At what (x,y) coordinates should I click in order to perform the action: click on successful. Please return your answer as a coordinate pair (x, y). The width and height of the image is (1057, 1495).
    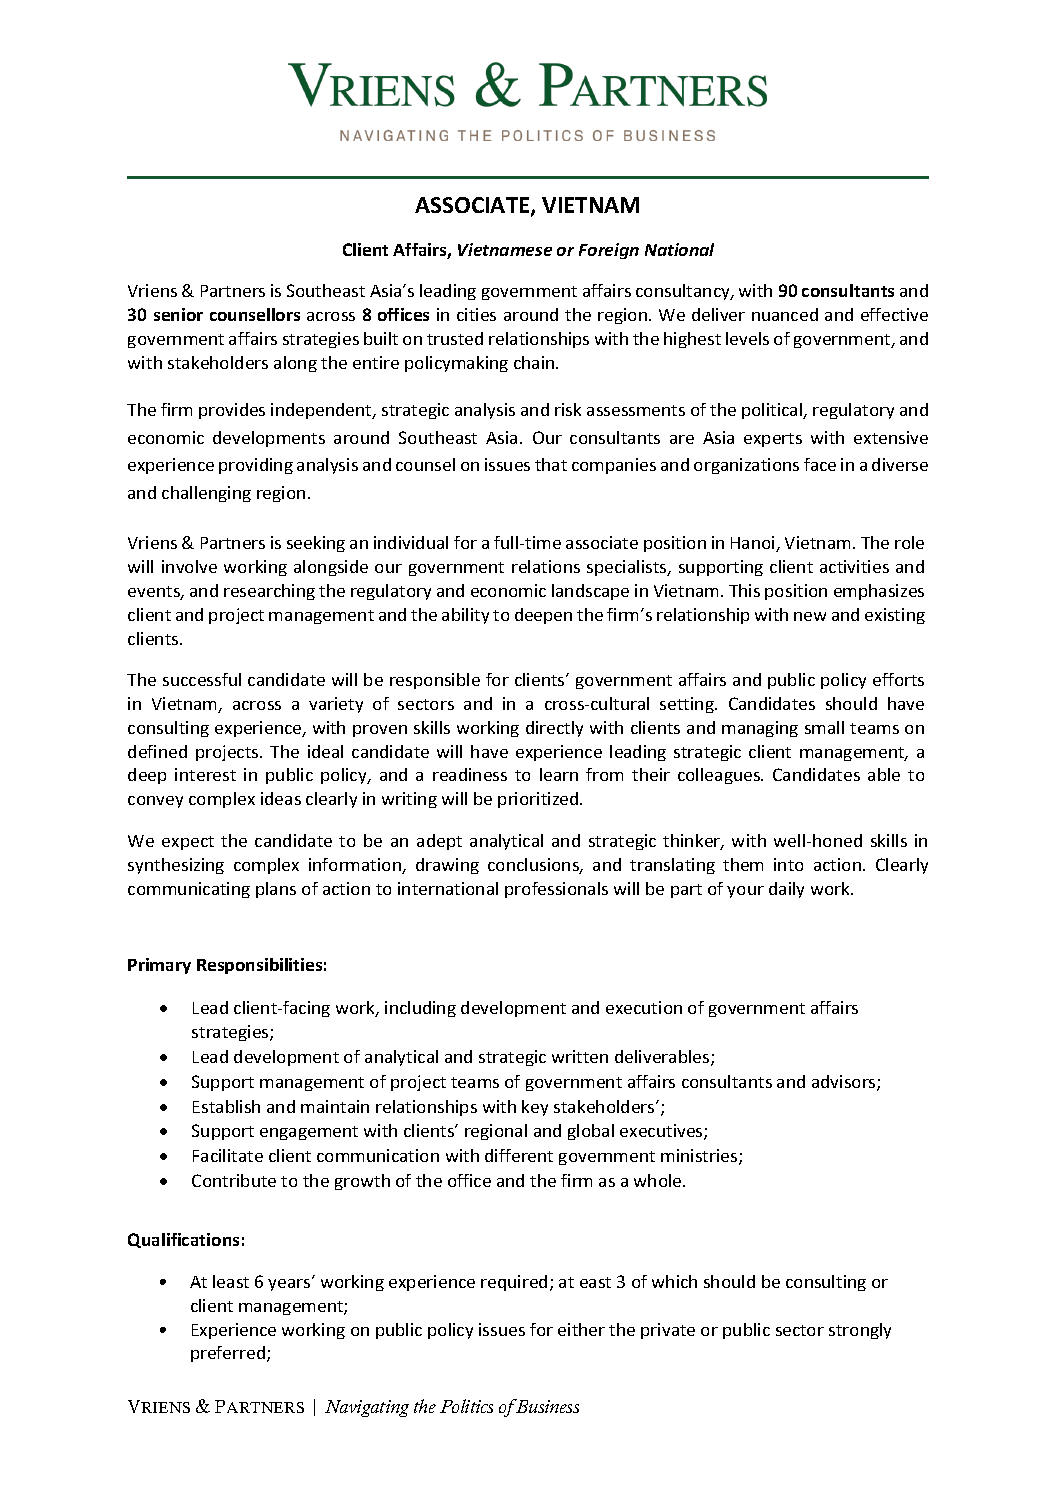
    Looking at the image, I should click on (202, 679).
